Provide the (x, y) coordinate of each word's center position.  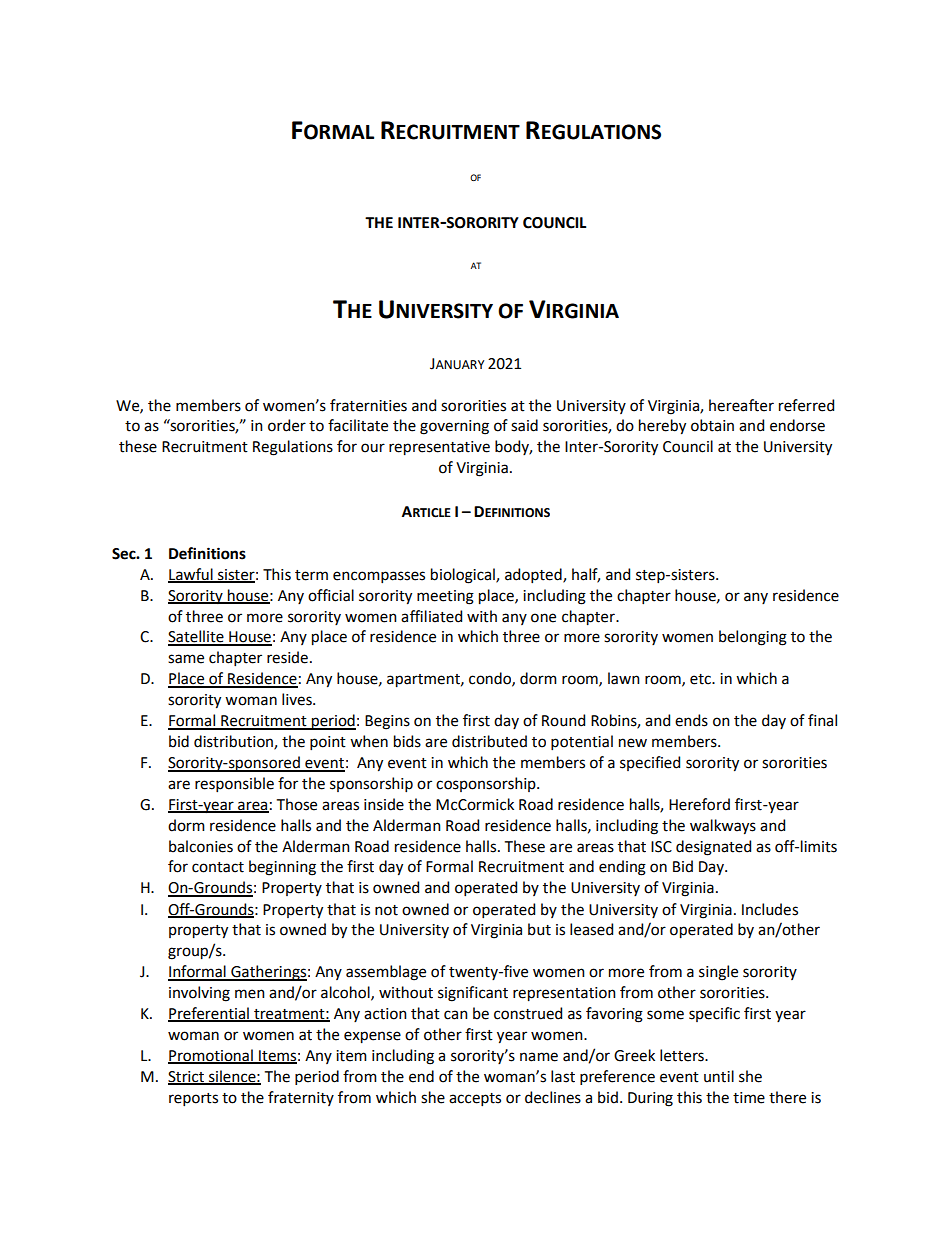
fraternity (301, 1098)
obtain (712, 425)
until (719, 1076)
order (287, 425)
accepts (475, 1099)
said (524, 425)
